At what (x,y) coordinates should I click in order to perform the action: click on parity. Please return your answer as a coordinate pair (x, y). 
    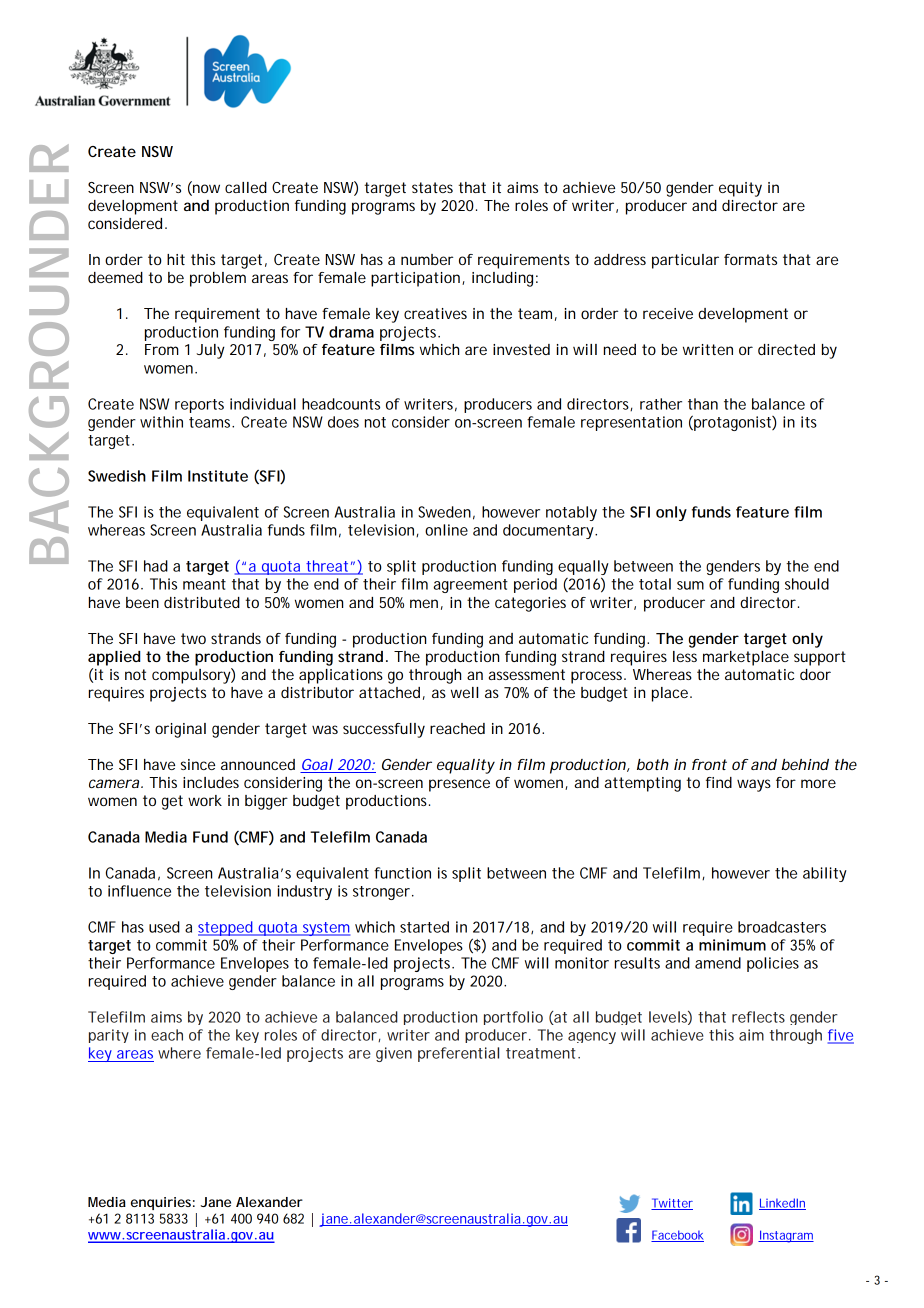
    Looking at the image, I should click on (109, 1036).
